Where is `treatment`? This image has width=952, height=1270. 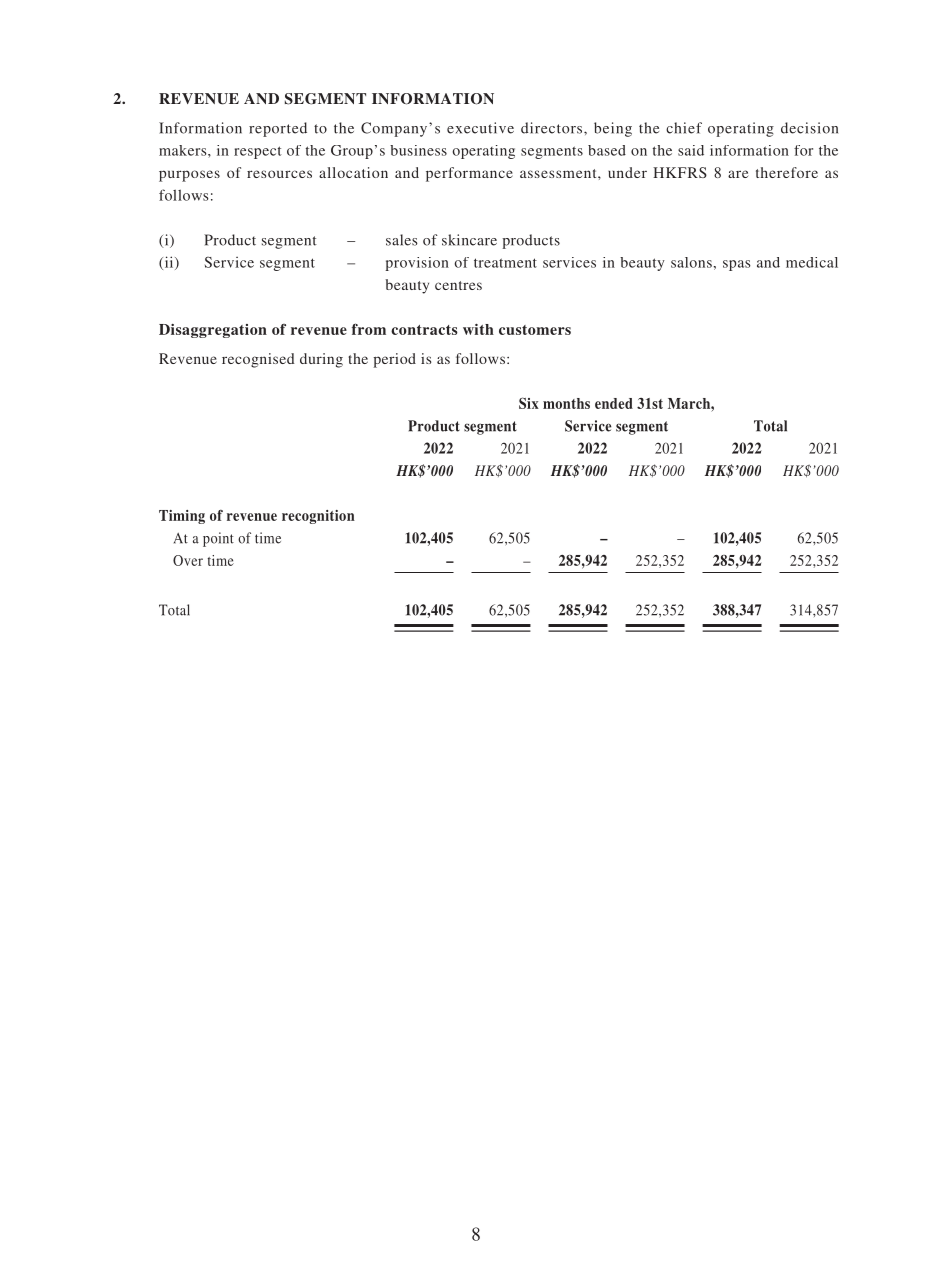 treatment is located at coordinates (505, 263).
